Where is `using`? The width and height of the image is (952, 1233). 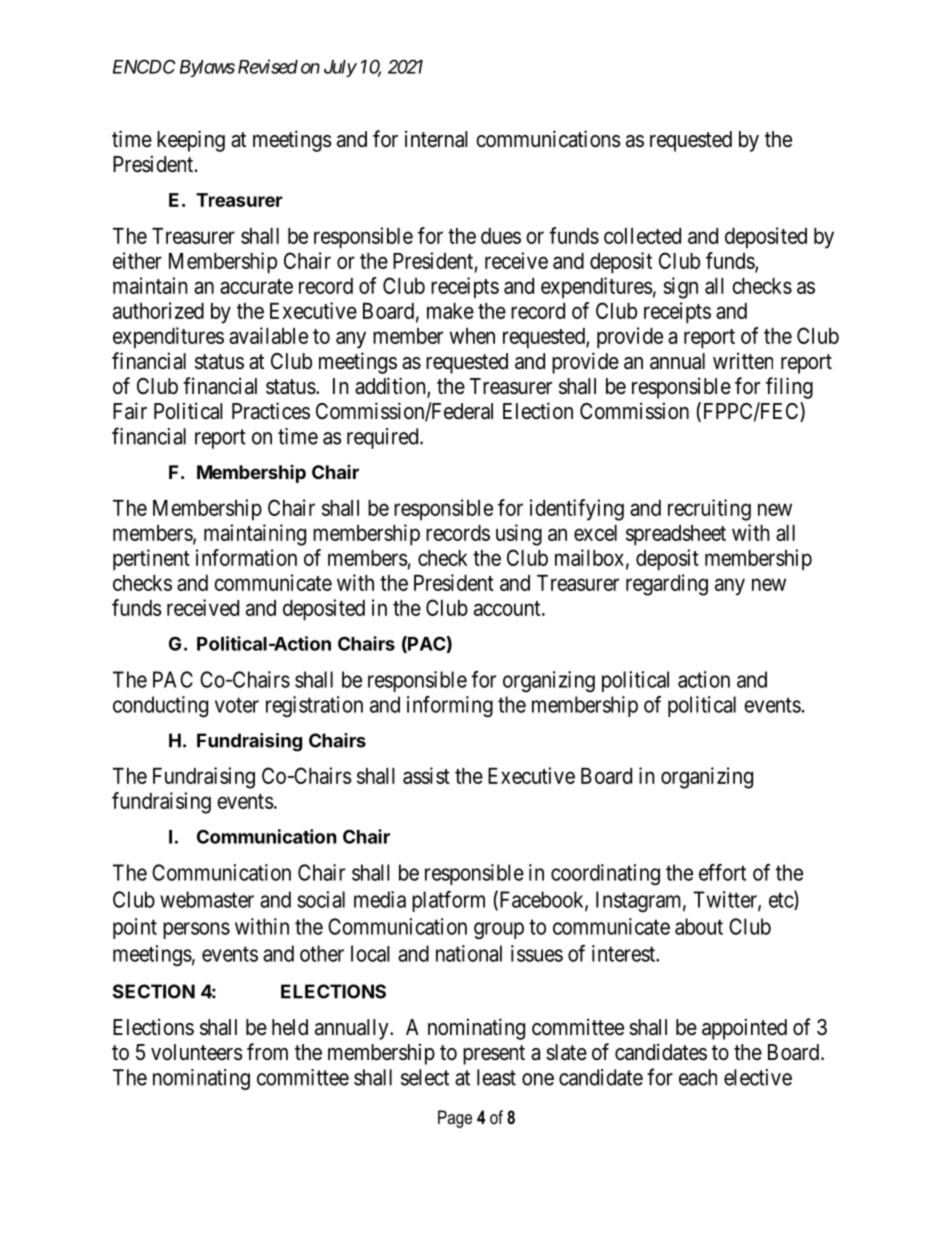
using is located at coordinates (519, 535).
